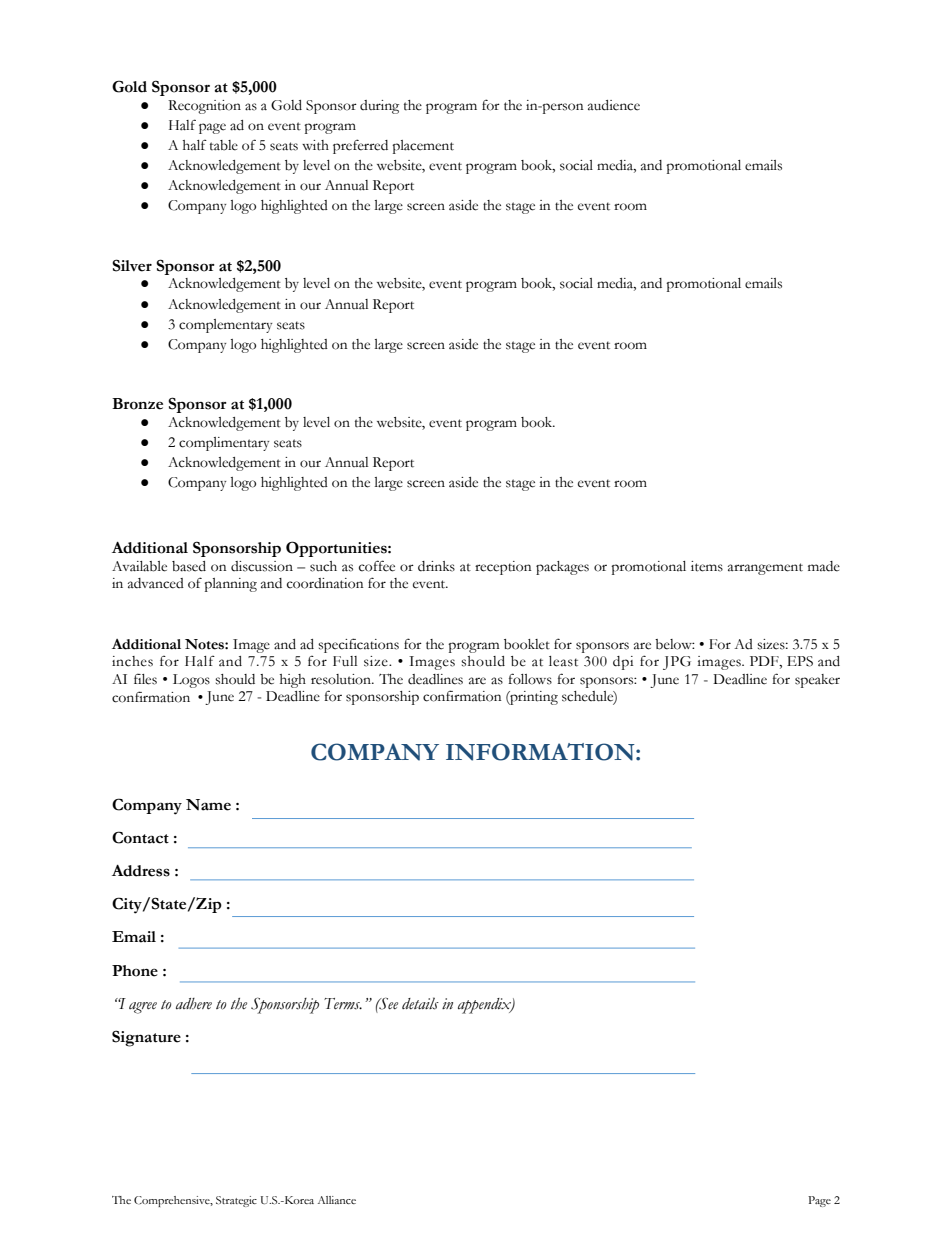 This screenshot has height=1233, width=952. What do you see at coordinates (420, 1003) in the screenshot?
I see `details` at bounding box center [420, 1003].
